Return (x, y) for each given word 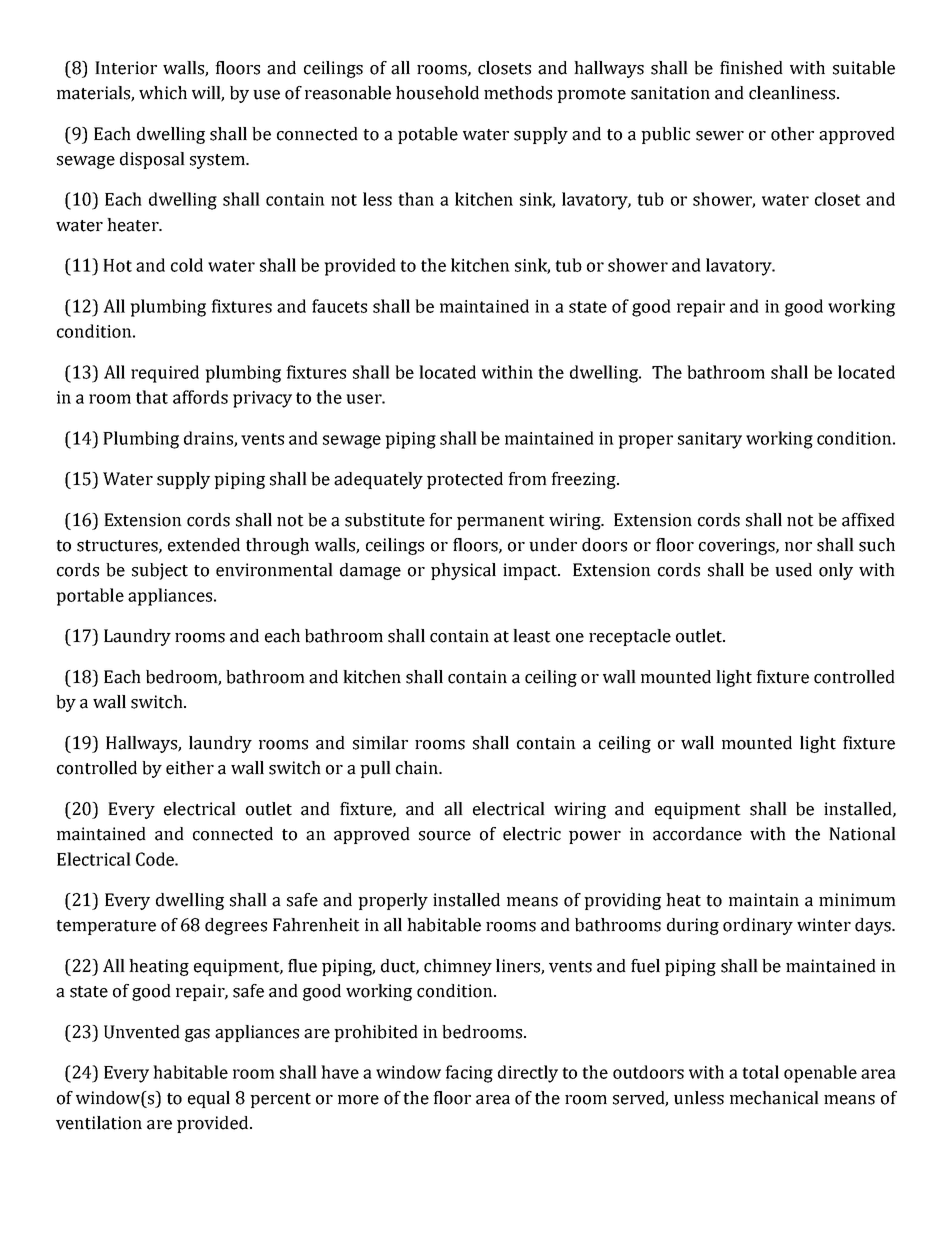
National (862, 834)
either (190, 768)
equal (209, 1099)
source (445, 836)
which (163, 93)
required (165, 374)
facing (469, 1074)
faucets (339, 306)
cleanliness (793, 93)
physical (463, 571)
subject (160, 571)
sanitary (710, 440)
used (793, 570)
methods (518, 93)
